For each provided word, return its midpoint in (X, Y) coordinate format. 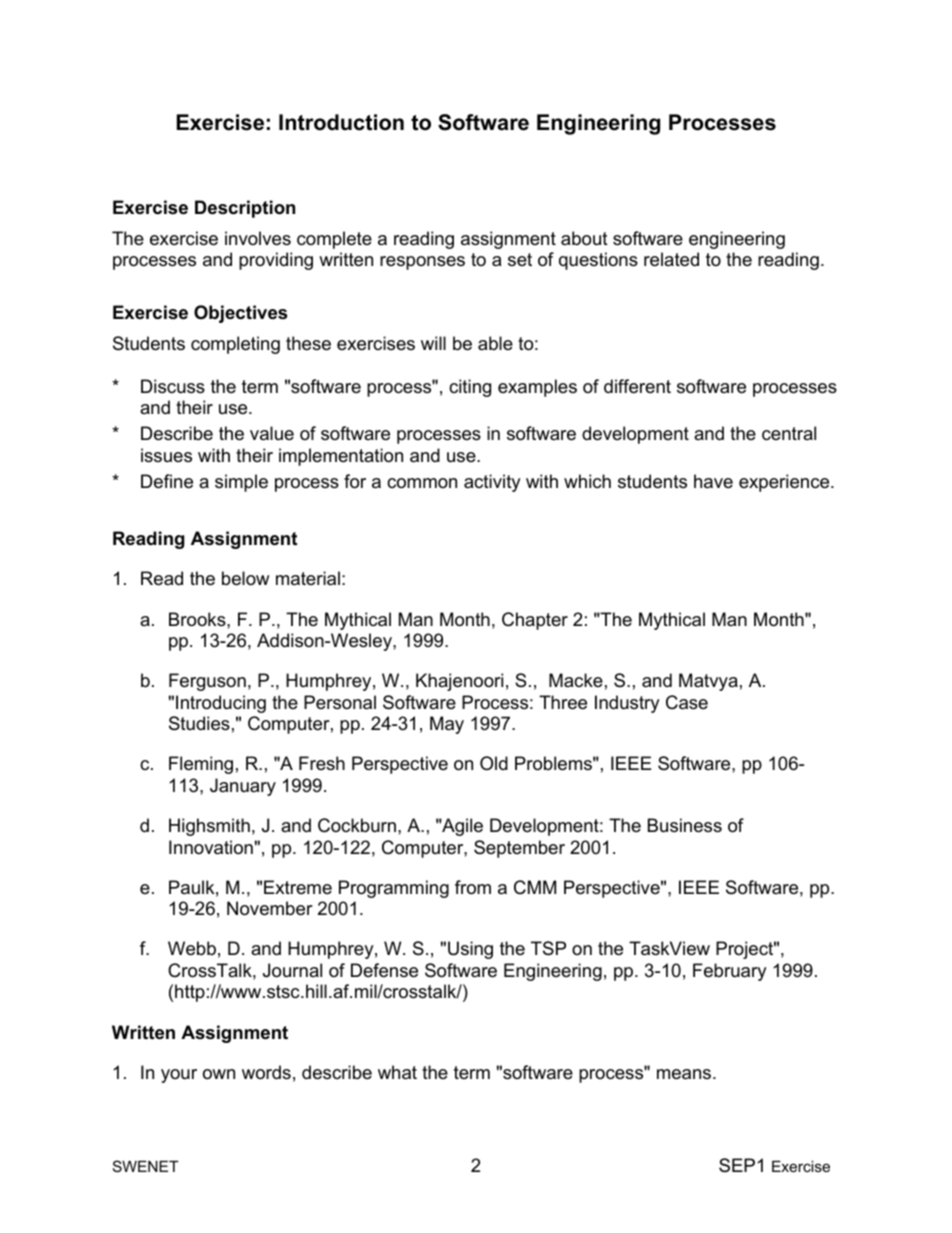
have (713, 481)
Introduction (341, 122)
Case (687, 702)
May (447, 725)
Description (245, 209)
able (495, 343)
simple (241, 483)
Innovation (211, 847)
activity (492, 483)
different (637, 386)
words (266, 1072)
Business (685, 825)
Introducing (221, 704)
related (671, 259)
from (473, 887)
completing (235, 345)
